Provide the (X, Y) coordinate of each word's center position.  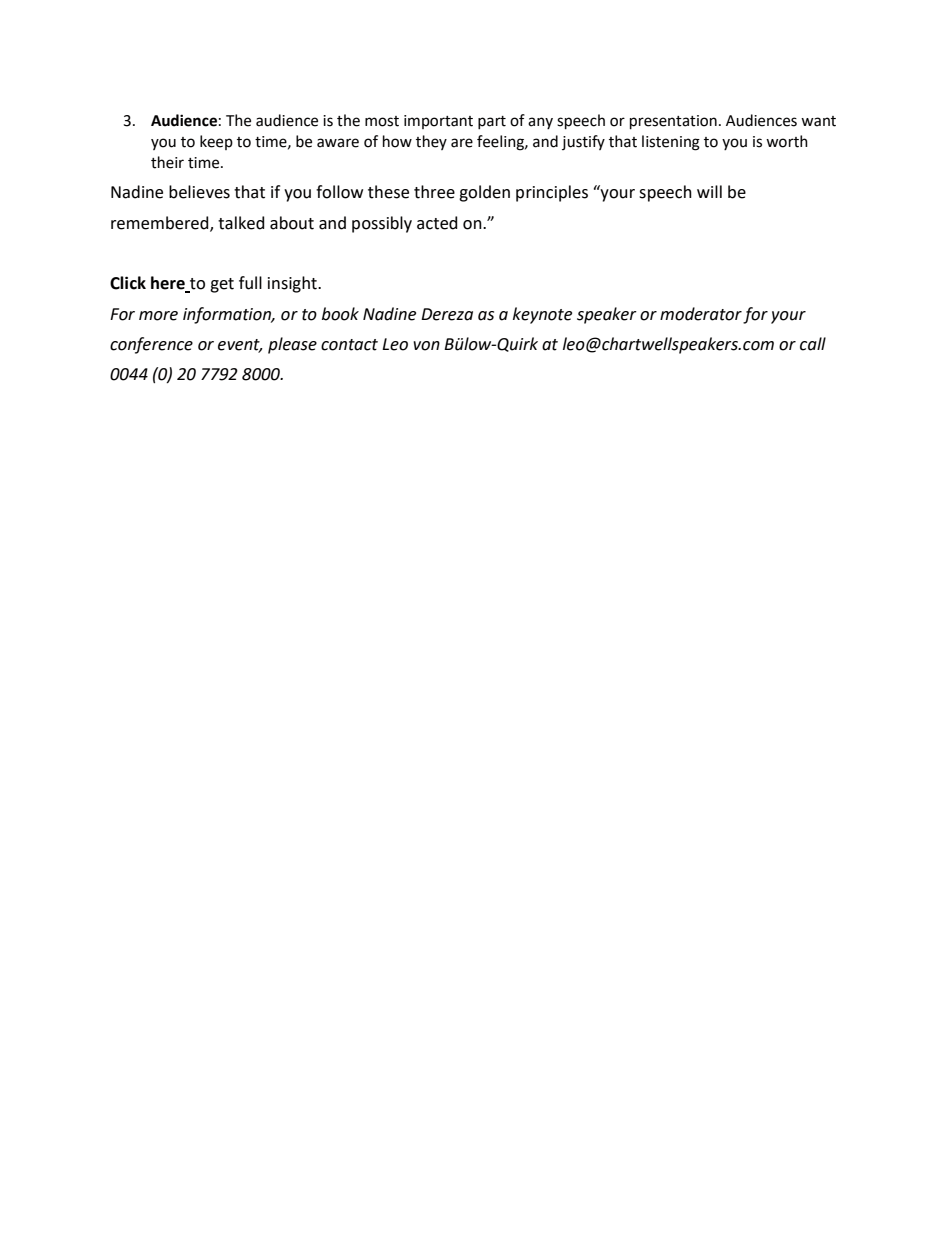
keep (216, 142)
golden (484, 193)
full (250, 283)
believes (199, 192)
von (426, 346)
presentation (673, 122)
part (492, 122)
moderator (701, 314)
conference (151, 345)
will (709, 191)
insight (293, 284)
